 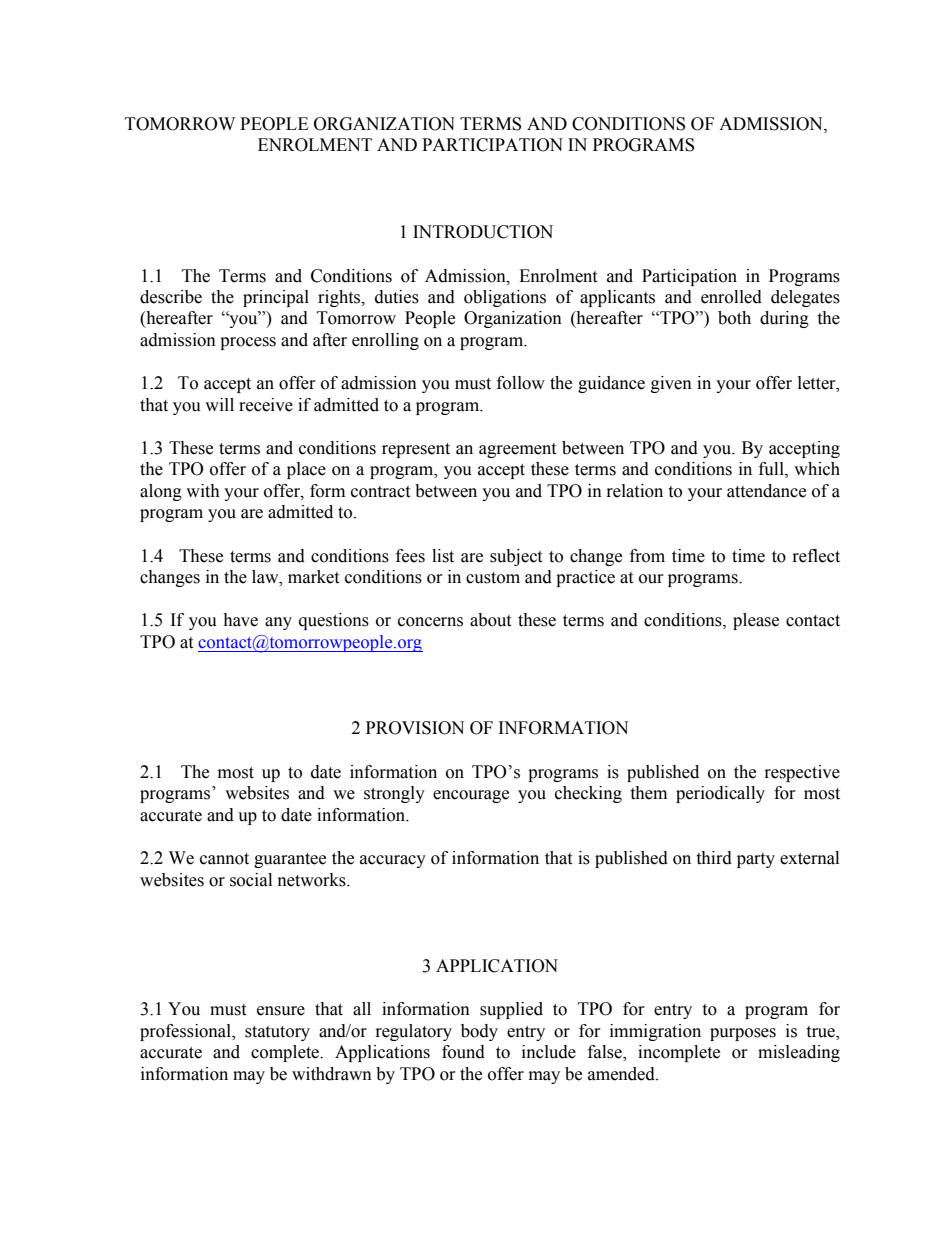 What do you see at coordinates (731, 297) in the screenshot?
I see `enrolled` at bounding box center [731, 297].
